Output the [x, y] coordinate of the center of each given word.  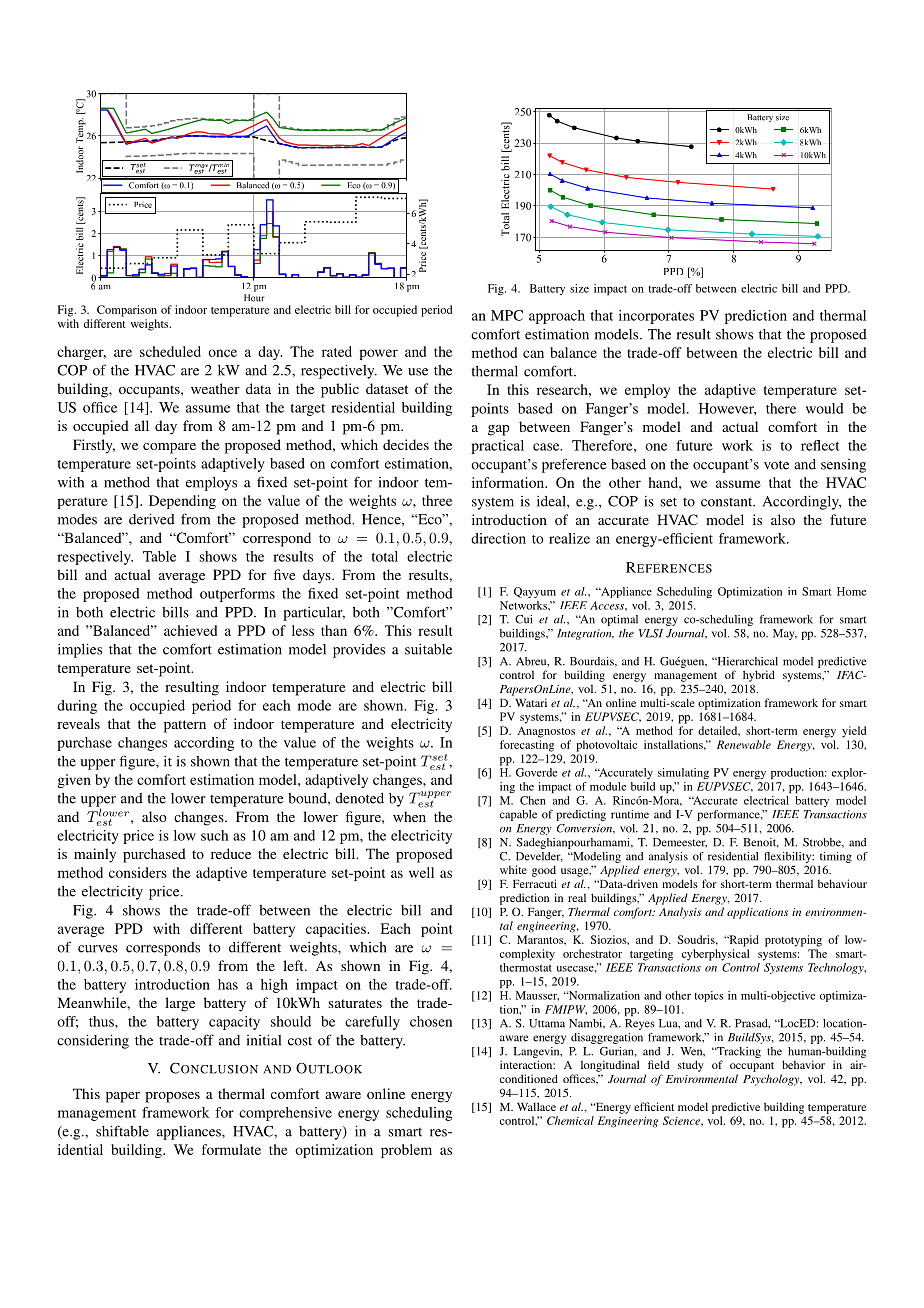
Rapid [743, 941]
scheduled [170, 351]
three [437, 500]
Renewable [744, 744]
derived [152, 519]
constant [728, 502]
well [421, 872]
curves [98, 949]
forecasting [527, 746]
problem [406, 1151]
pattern [185, 726]
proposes [172, 1097]
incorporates [656, 317]
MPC [507, 315]
